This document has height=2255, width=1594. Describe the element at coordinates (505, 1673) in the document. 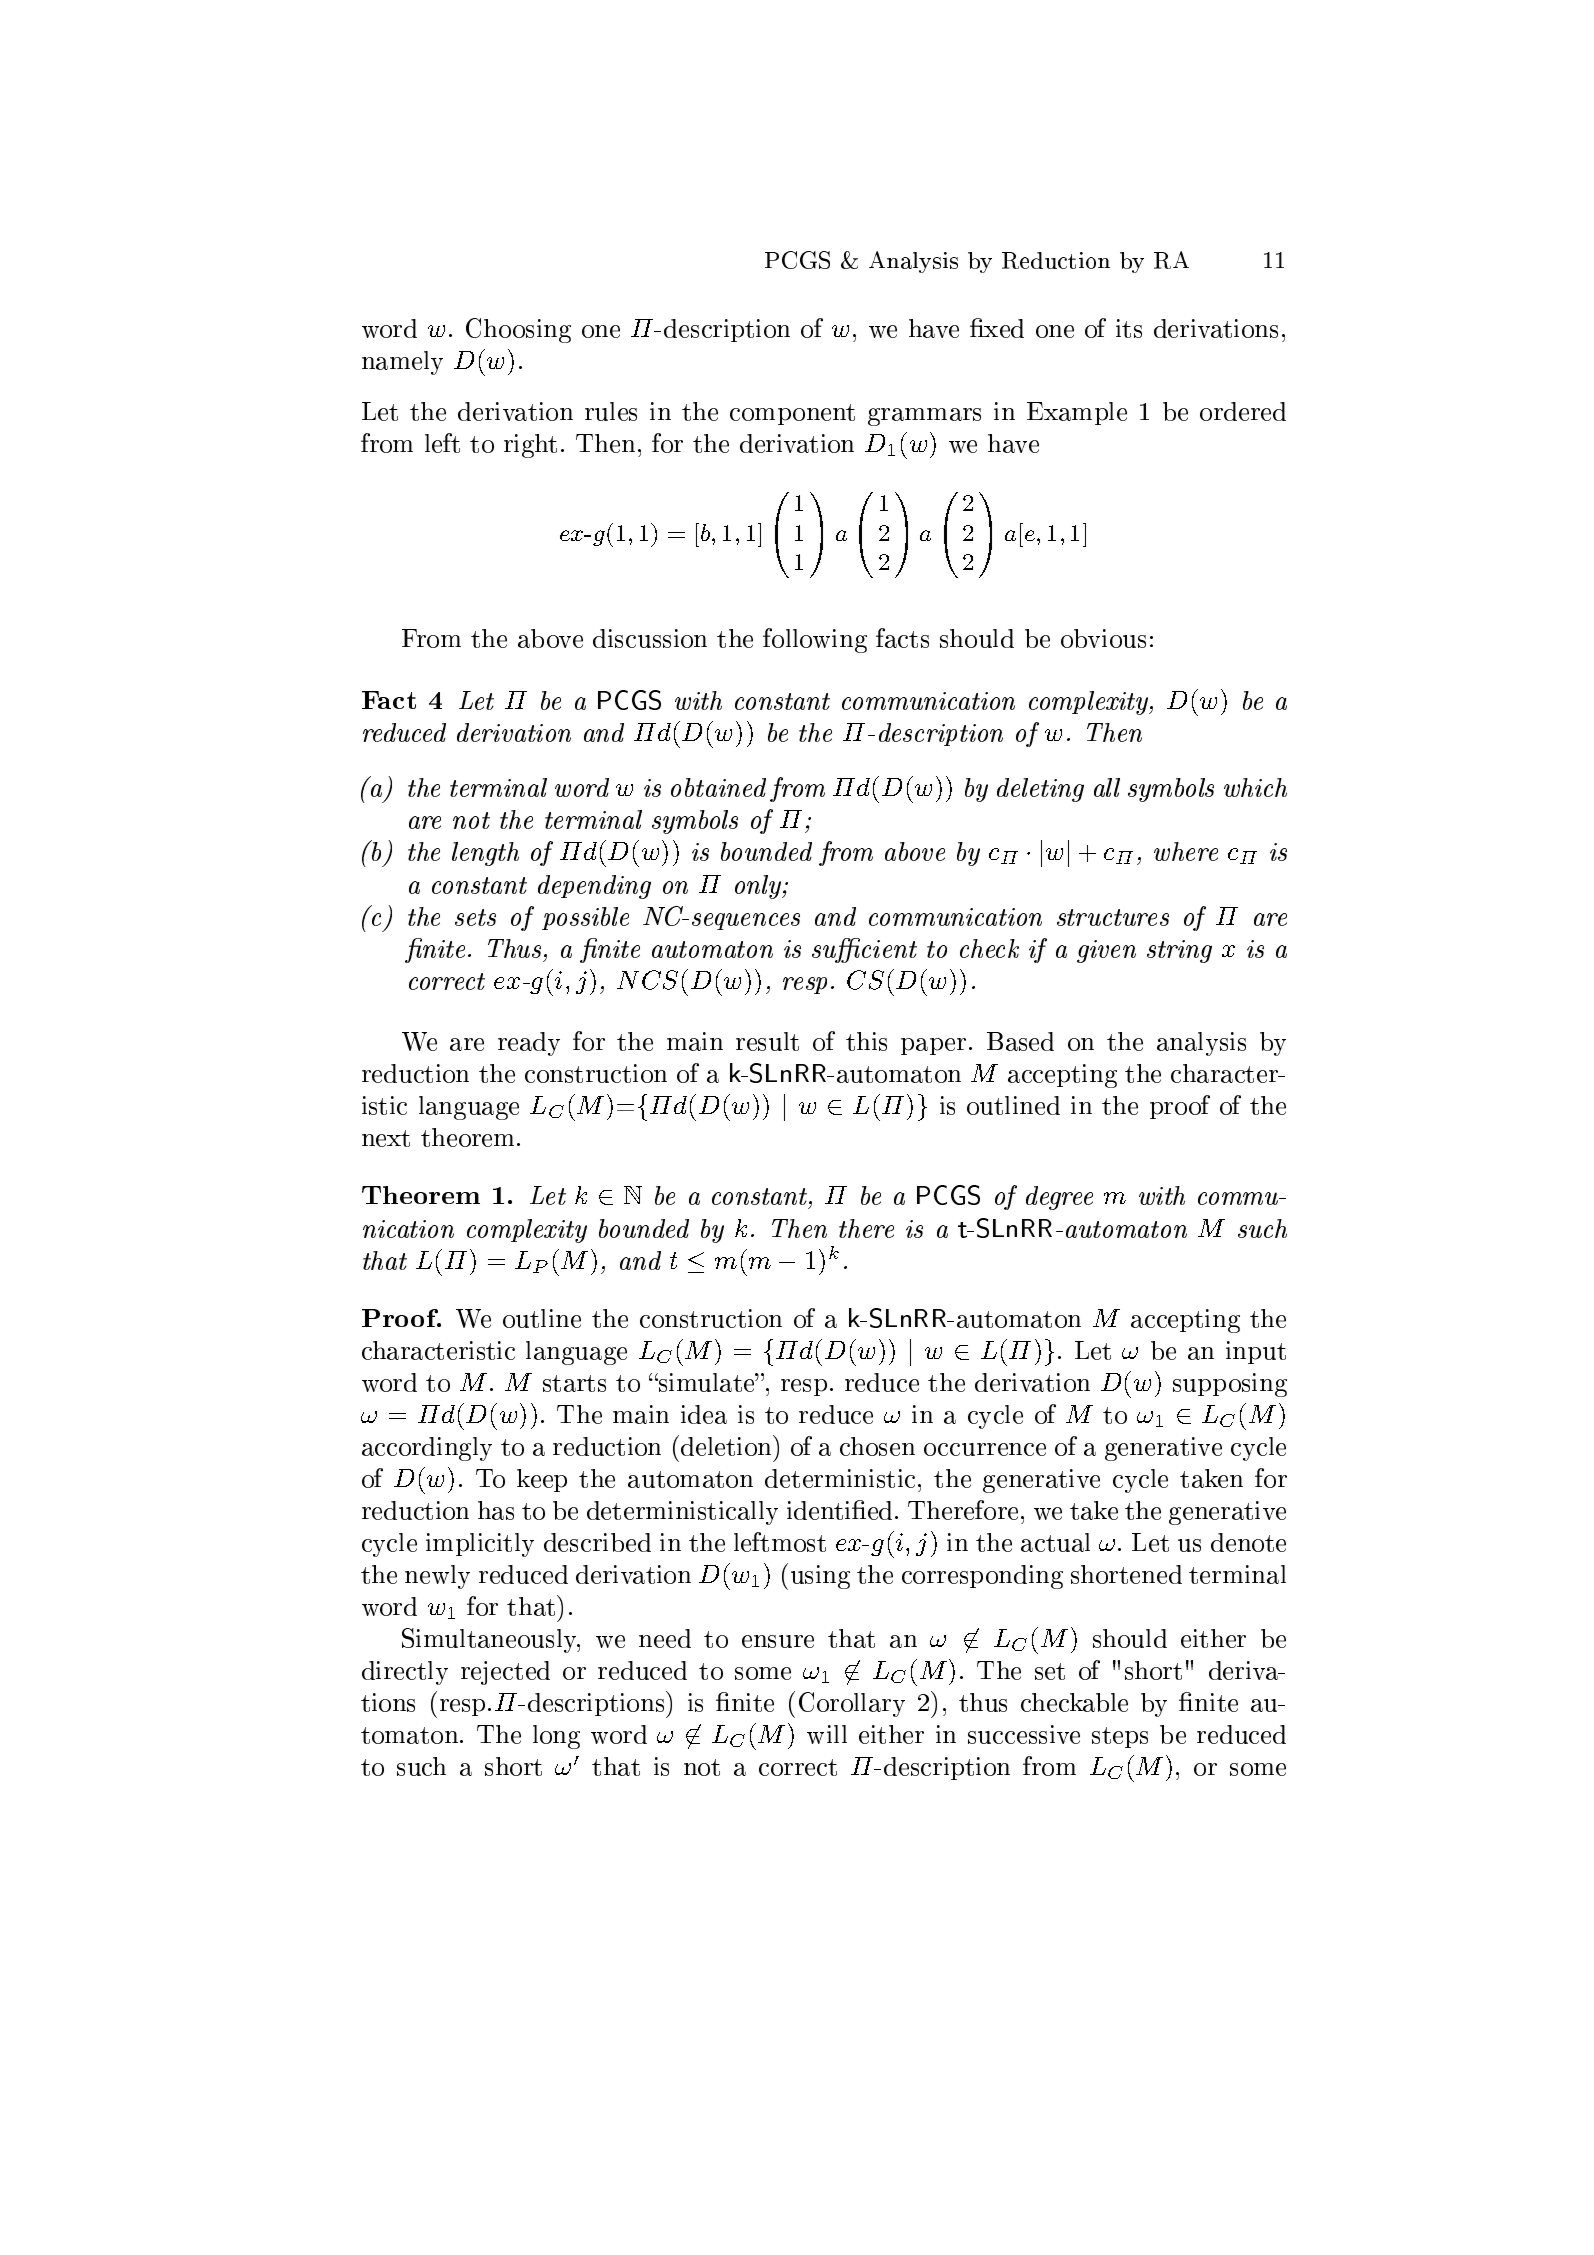

I see `rejected` at that location.
